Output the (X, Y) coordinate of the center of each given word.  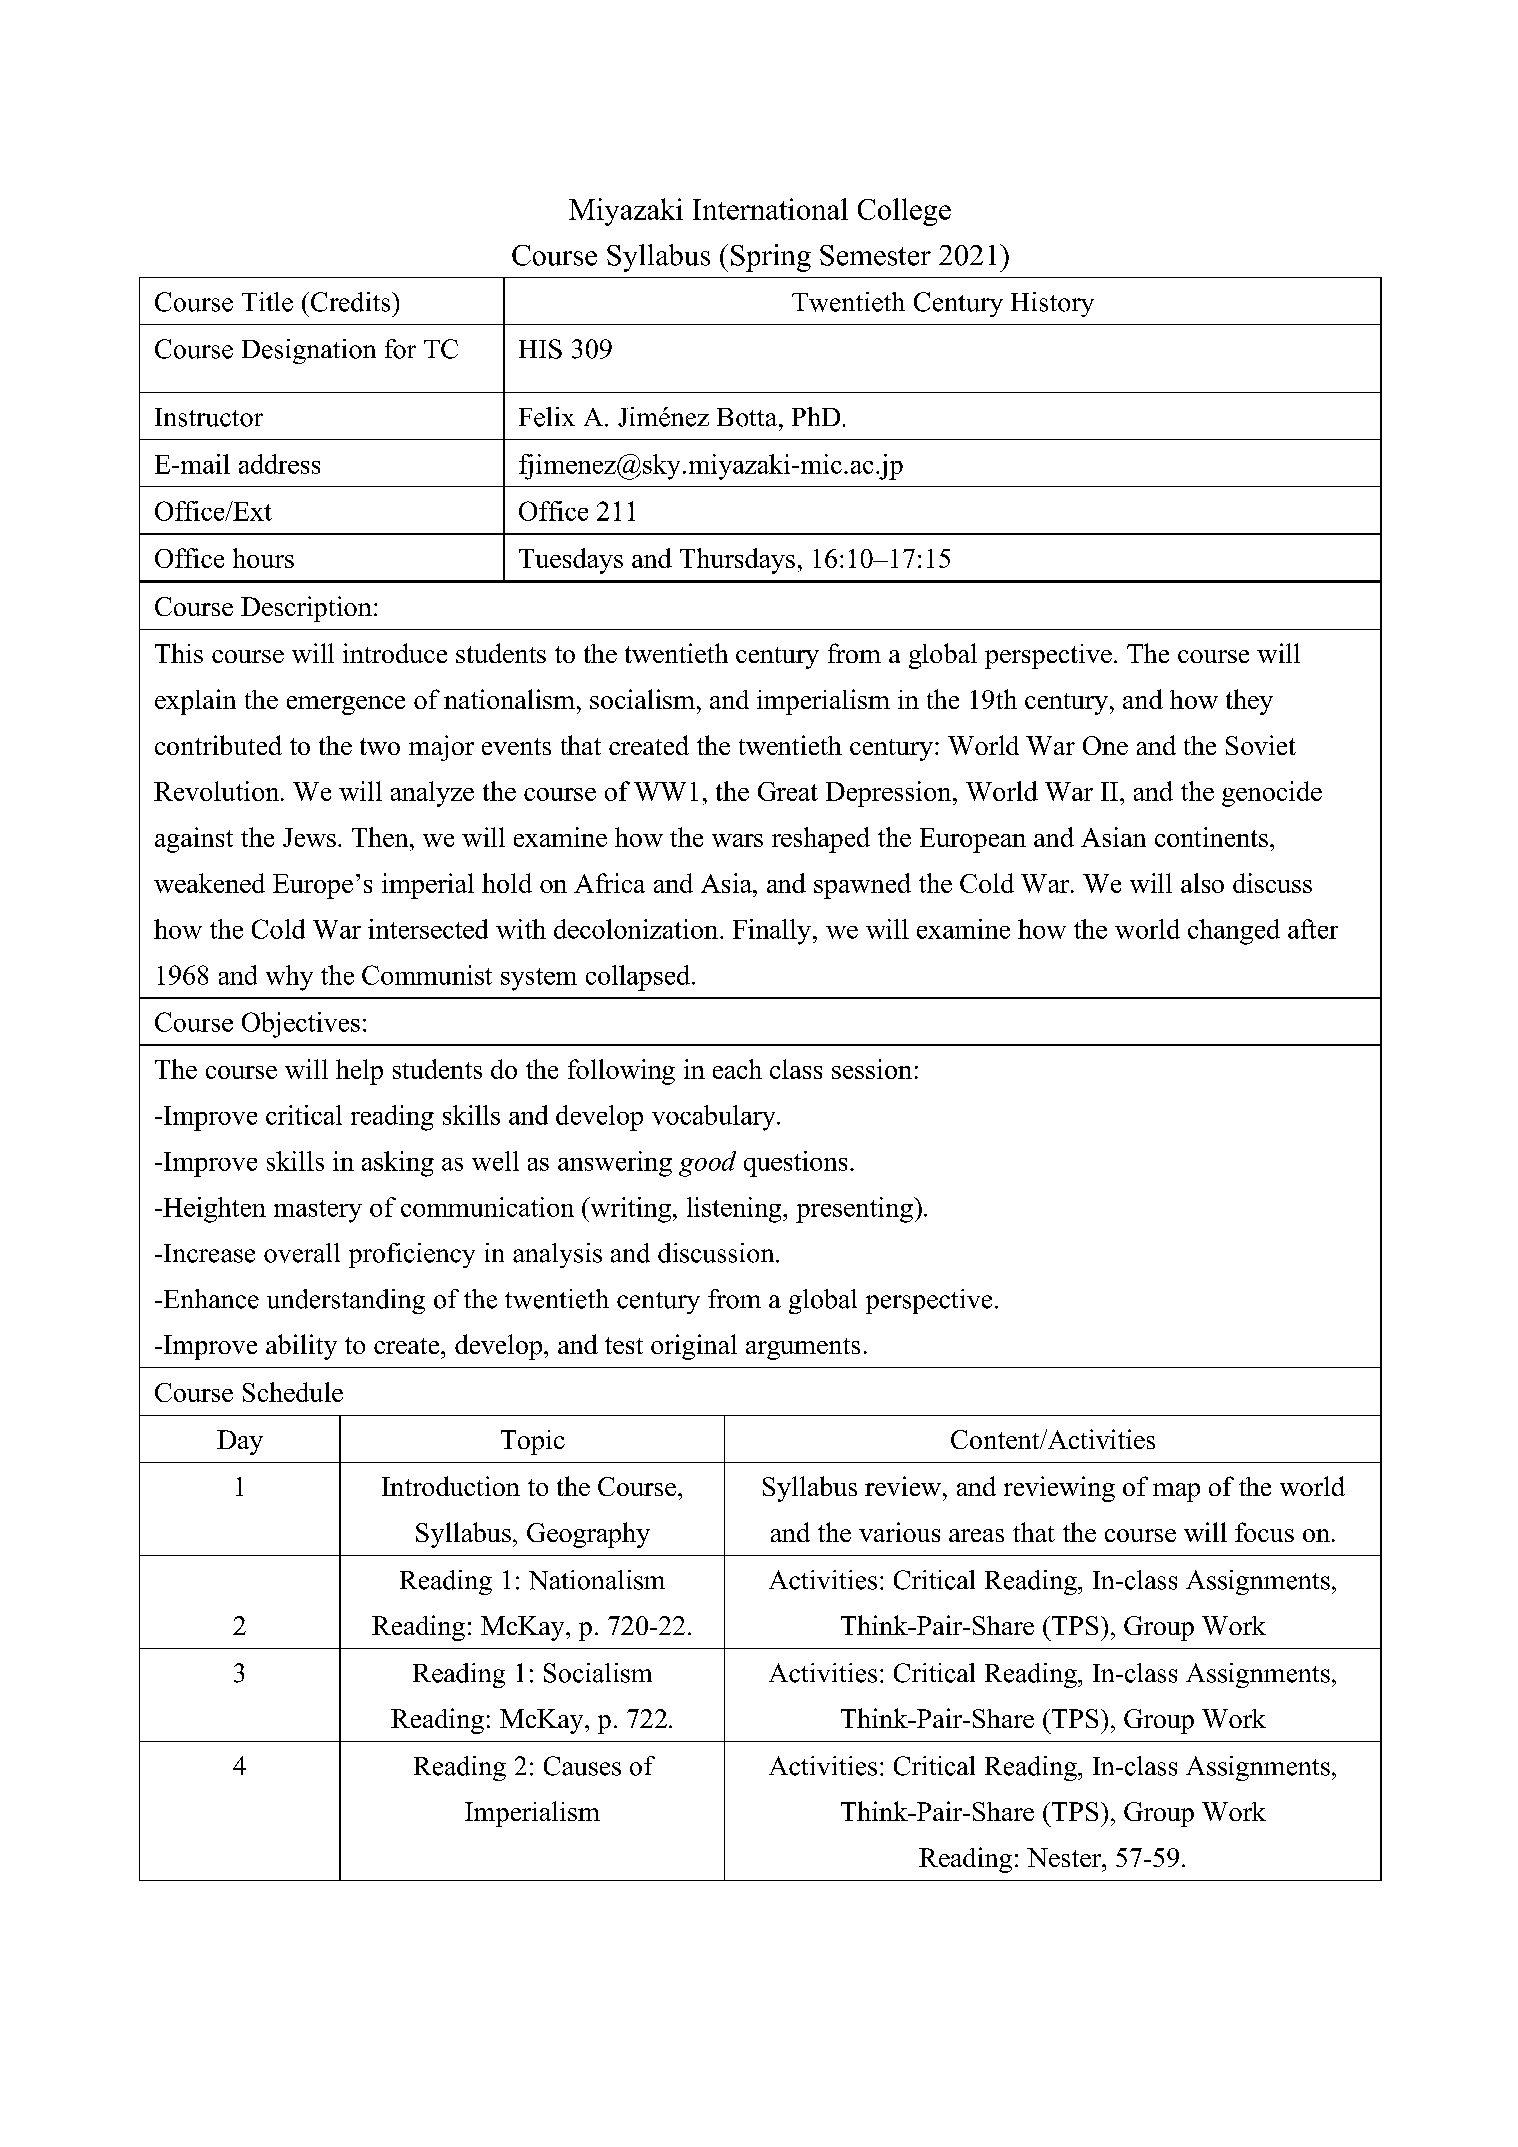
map (1176, 1492)
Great (788, 791)
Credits (350, 302)
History (1052, 304)
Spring (771, 258)
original (694, 1347)
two (380, 746)
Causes (582, 1766)
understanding (346, 1301)
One (1105, 745)
